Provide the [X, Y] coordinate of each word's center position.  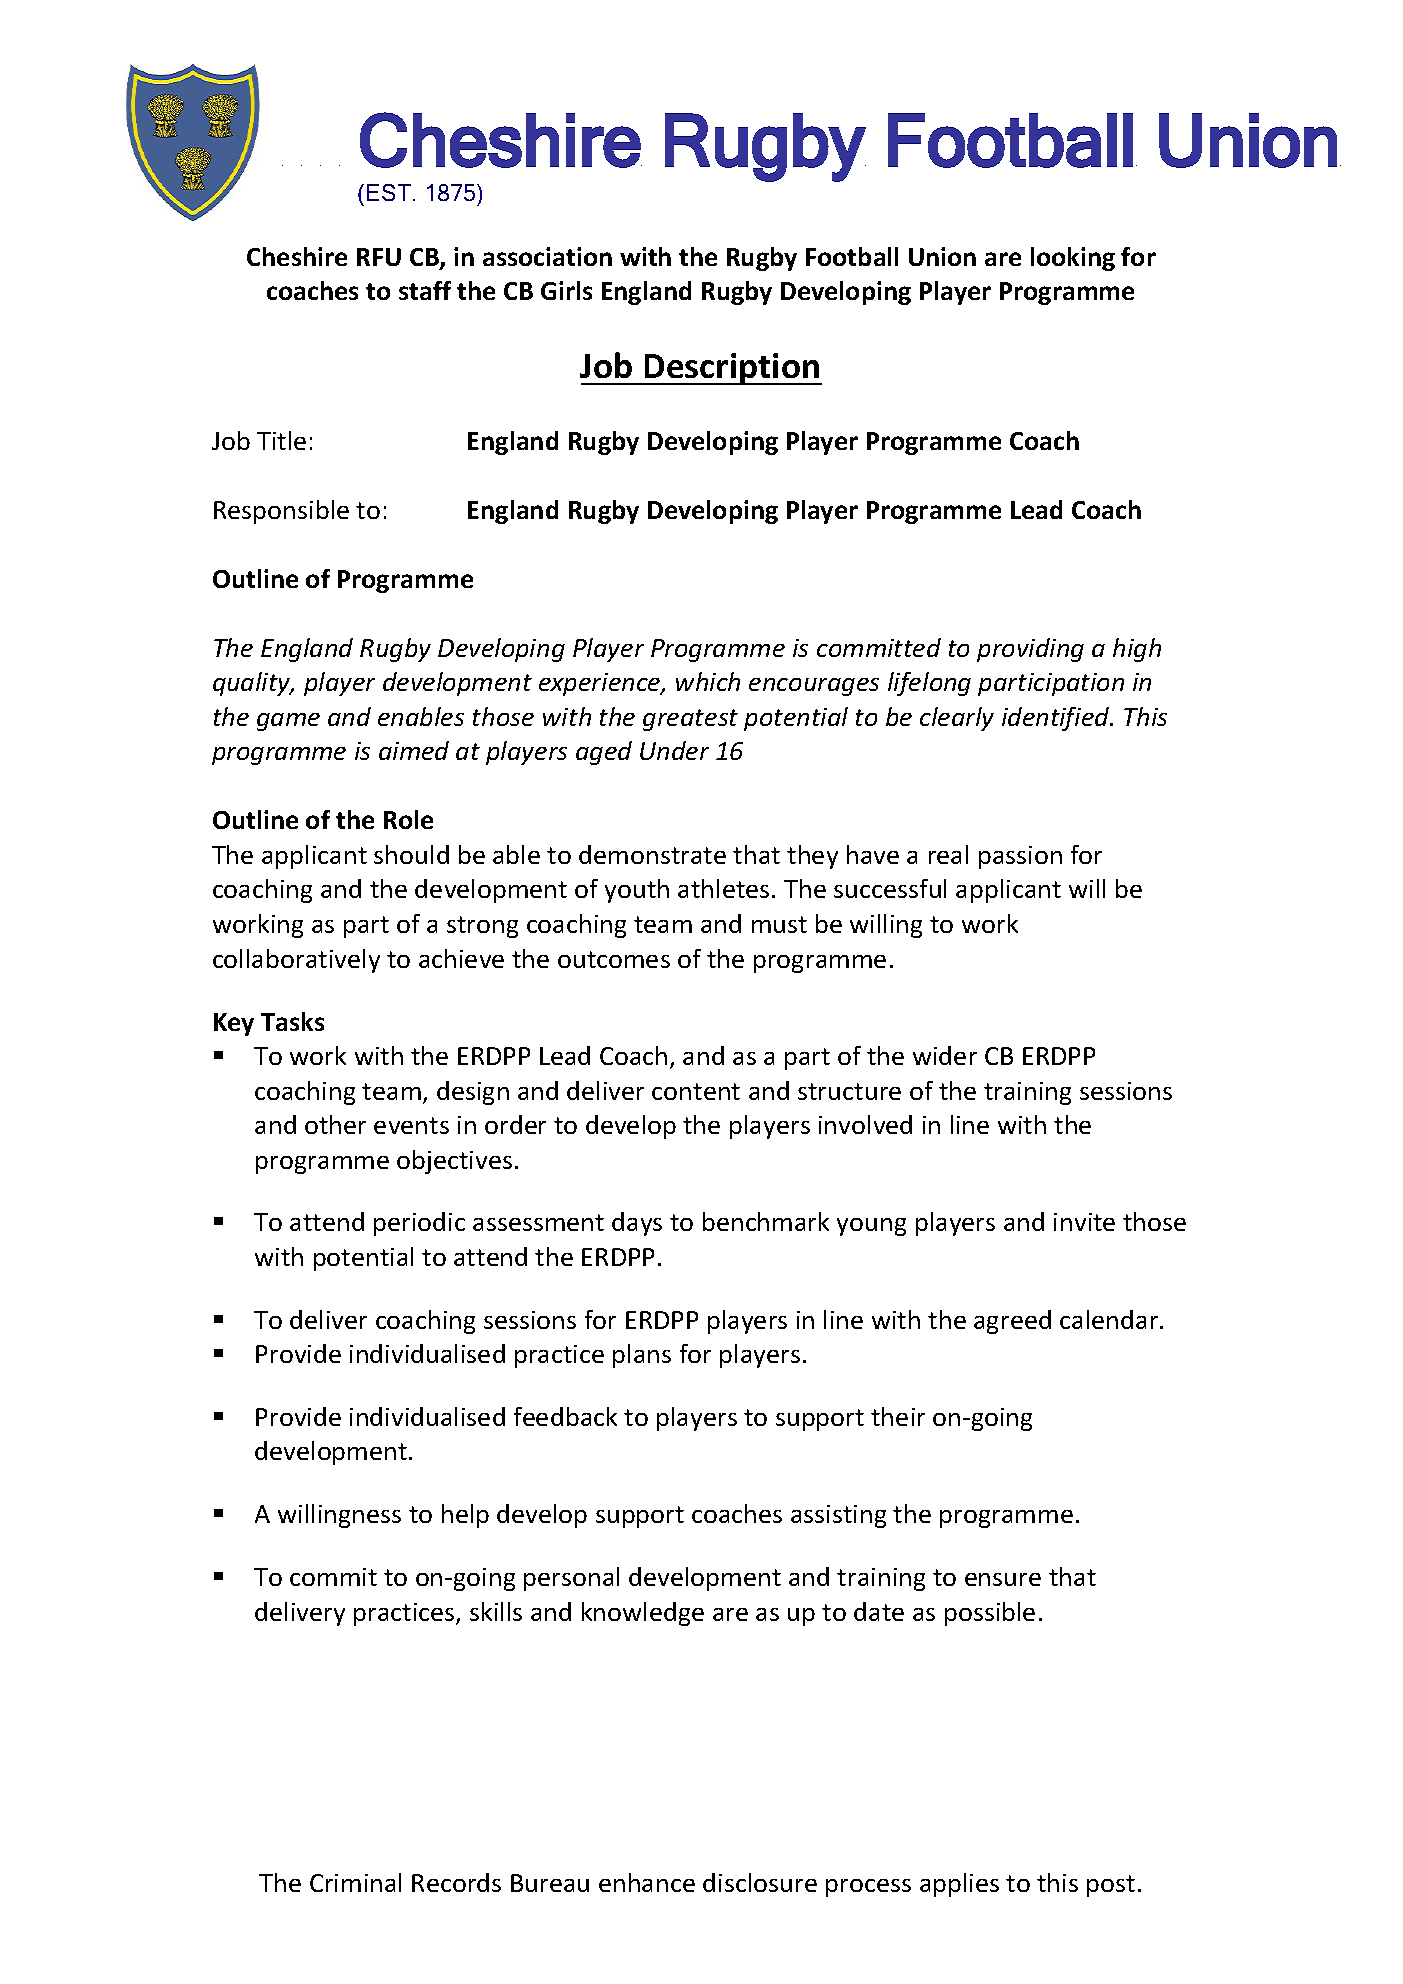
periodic [419, 1224]
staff [425, 290]
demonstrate [652, 854]
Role [408, 819]
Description [732, 369]
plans [642, 1356]
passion [1020, 857]
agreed [1012, 1322]
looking [1073, 259]
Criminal [355, 1882]
